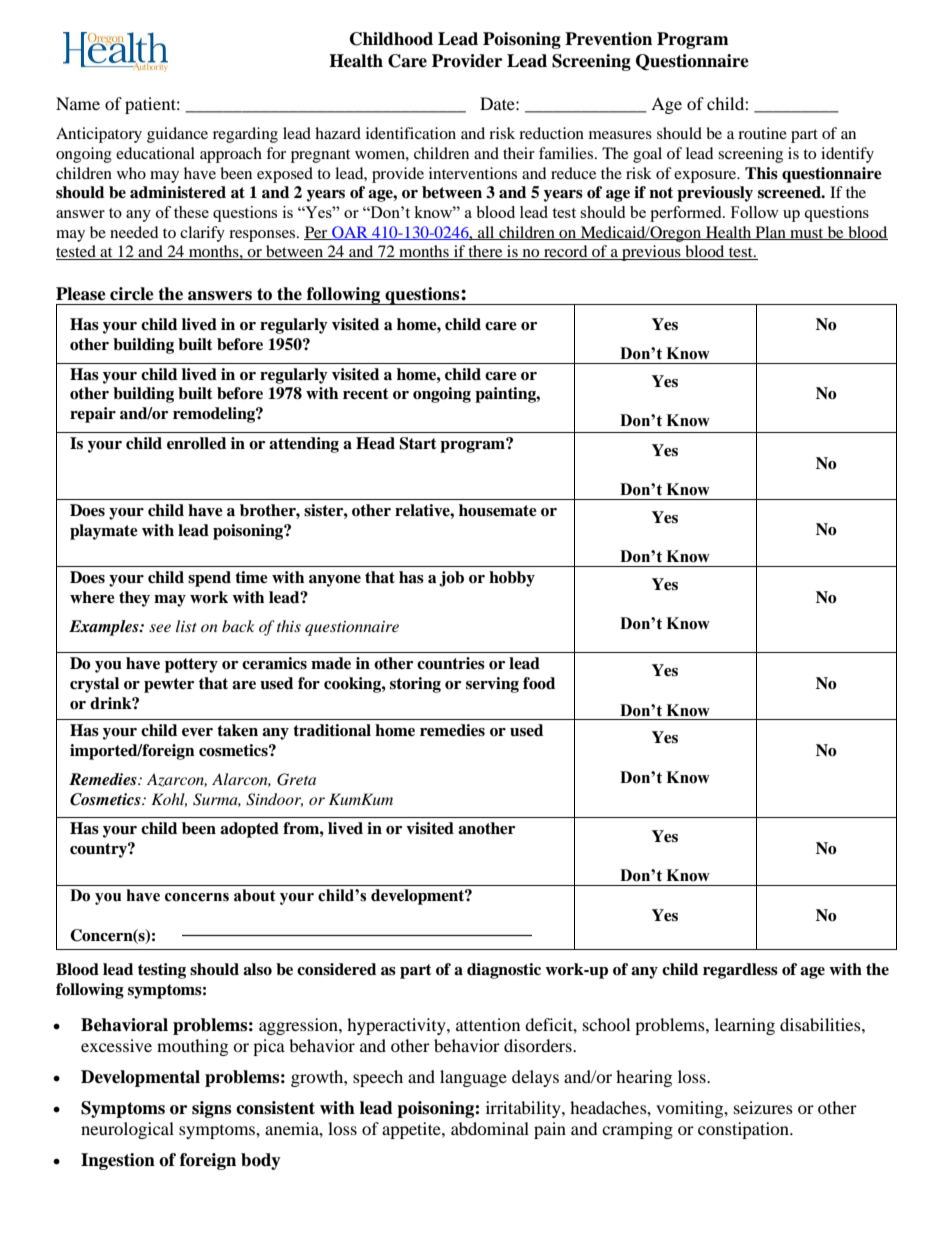 This screenshot has height=1233, width=952. I want to click on food, so click(539, 683).
